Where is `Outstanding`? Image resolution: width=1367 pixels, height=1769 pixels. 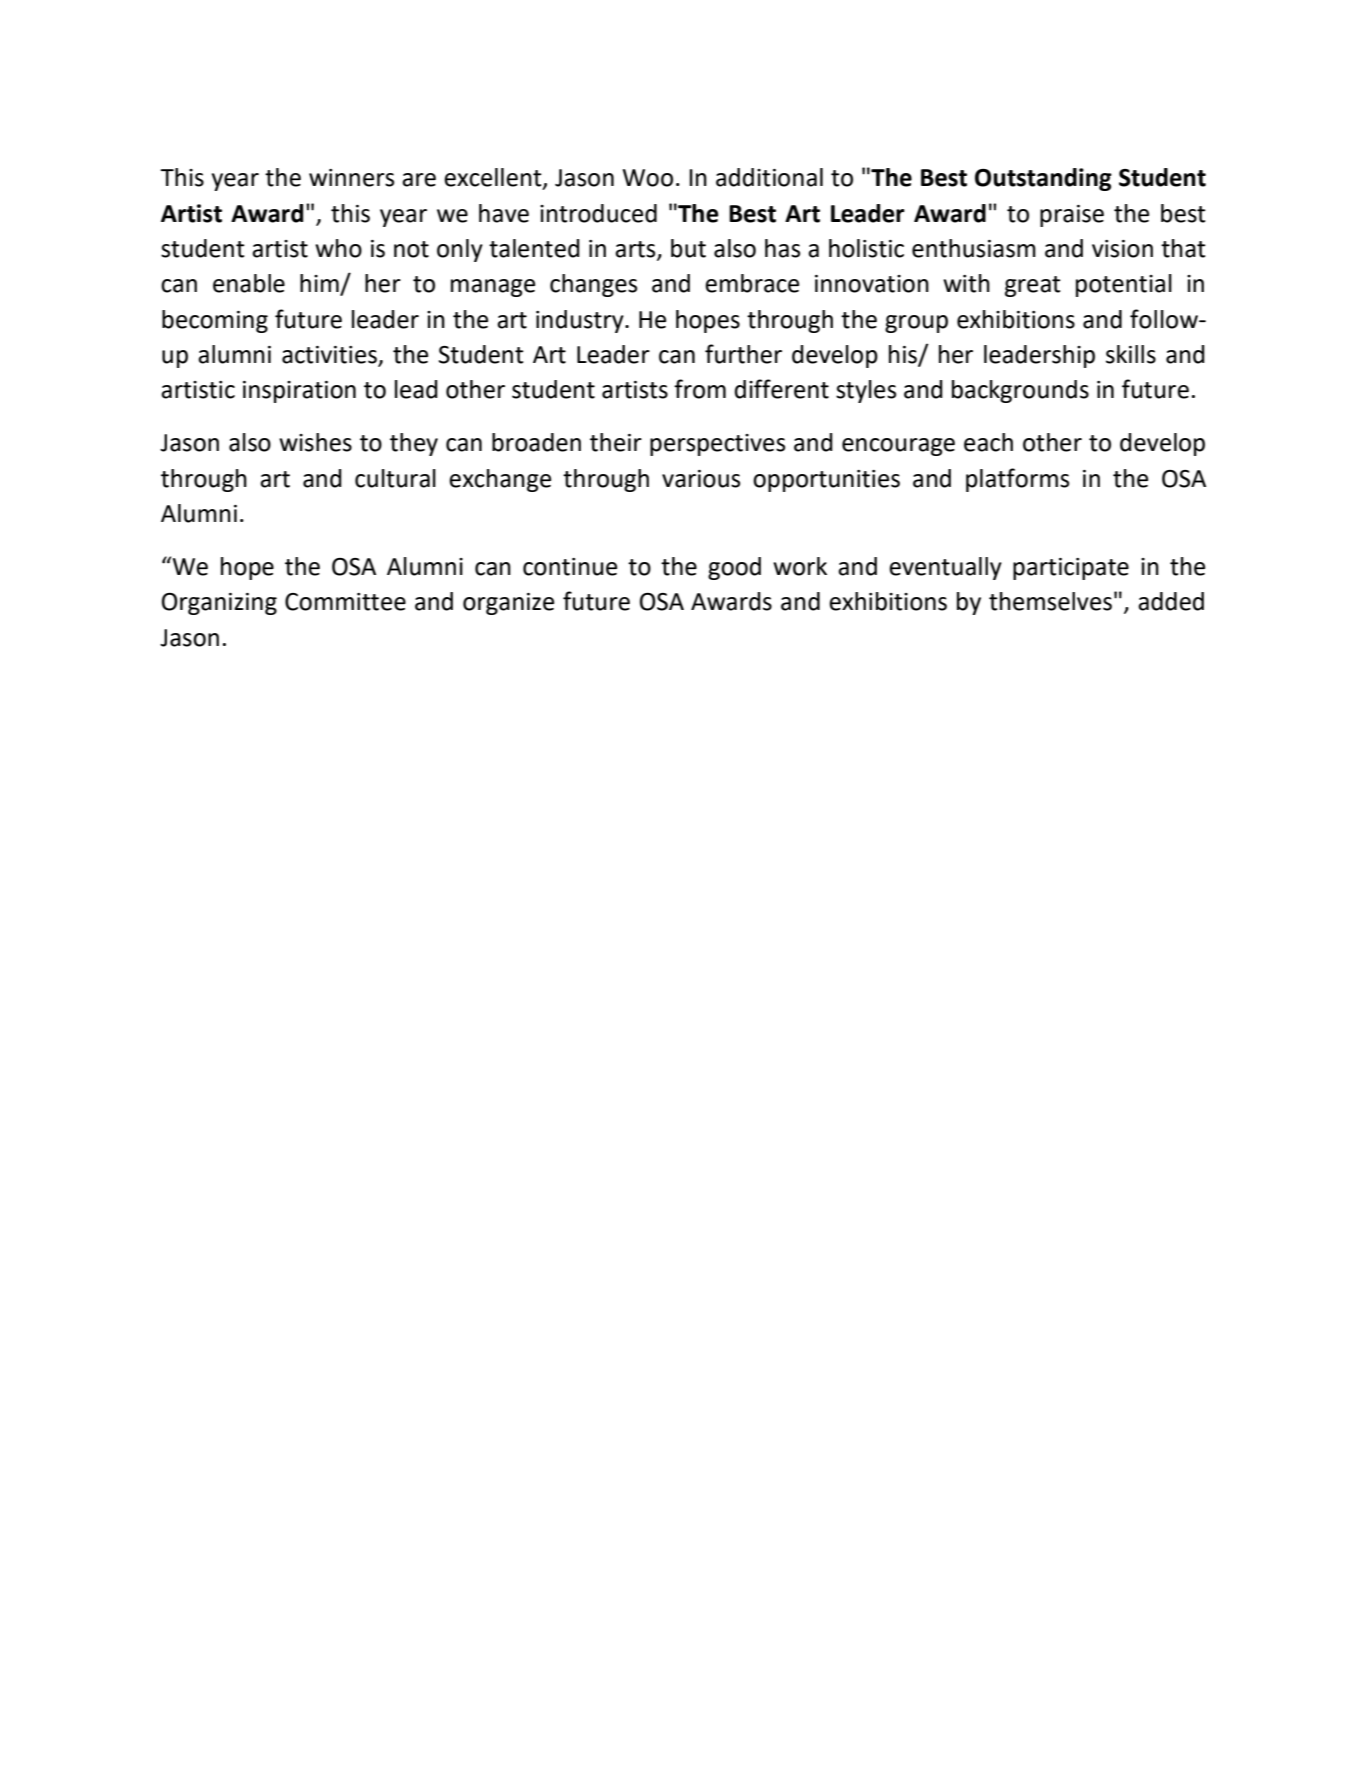 Outstanding is located at coordinates (1043, 179).
